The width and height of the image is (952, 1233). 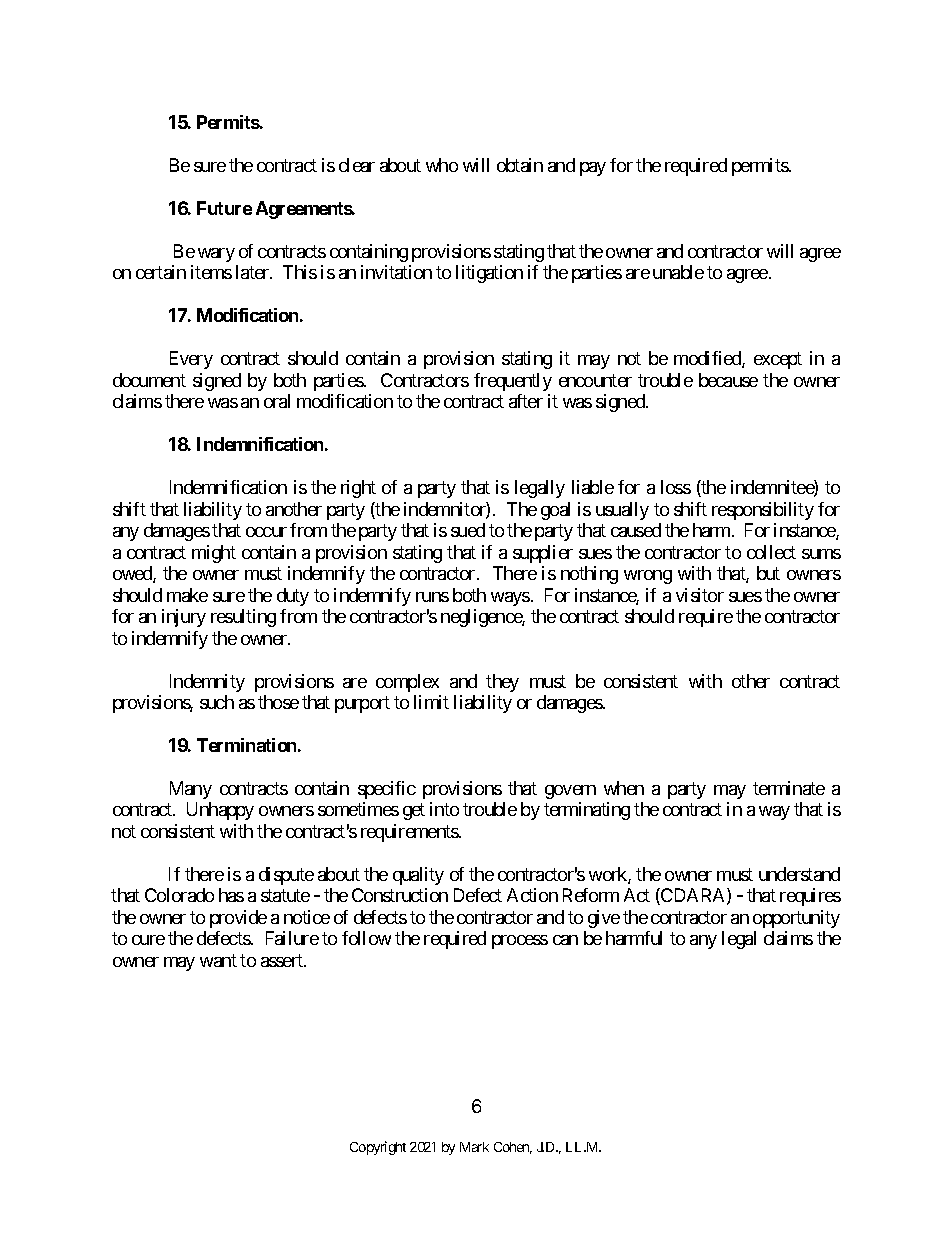 I want to click on want, so click(x=218, y=960).
